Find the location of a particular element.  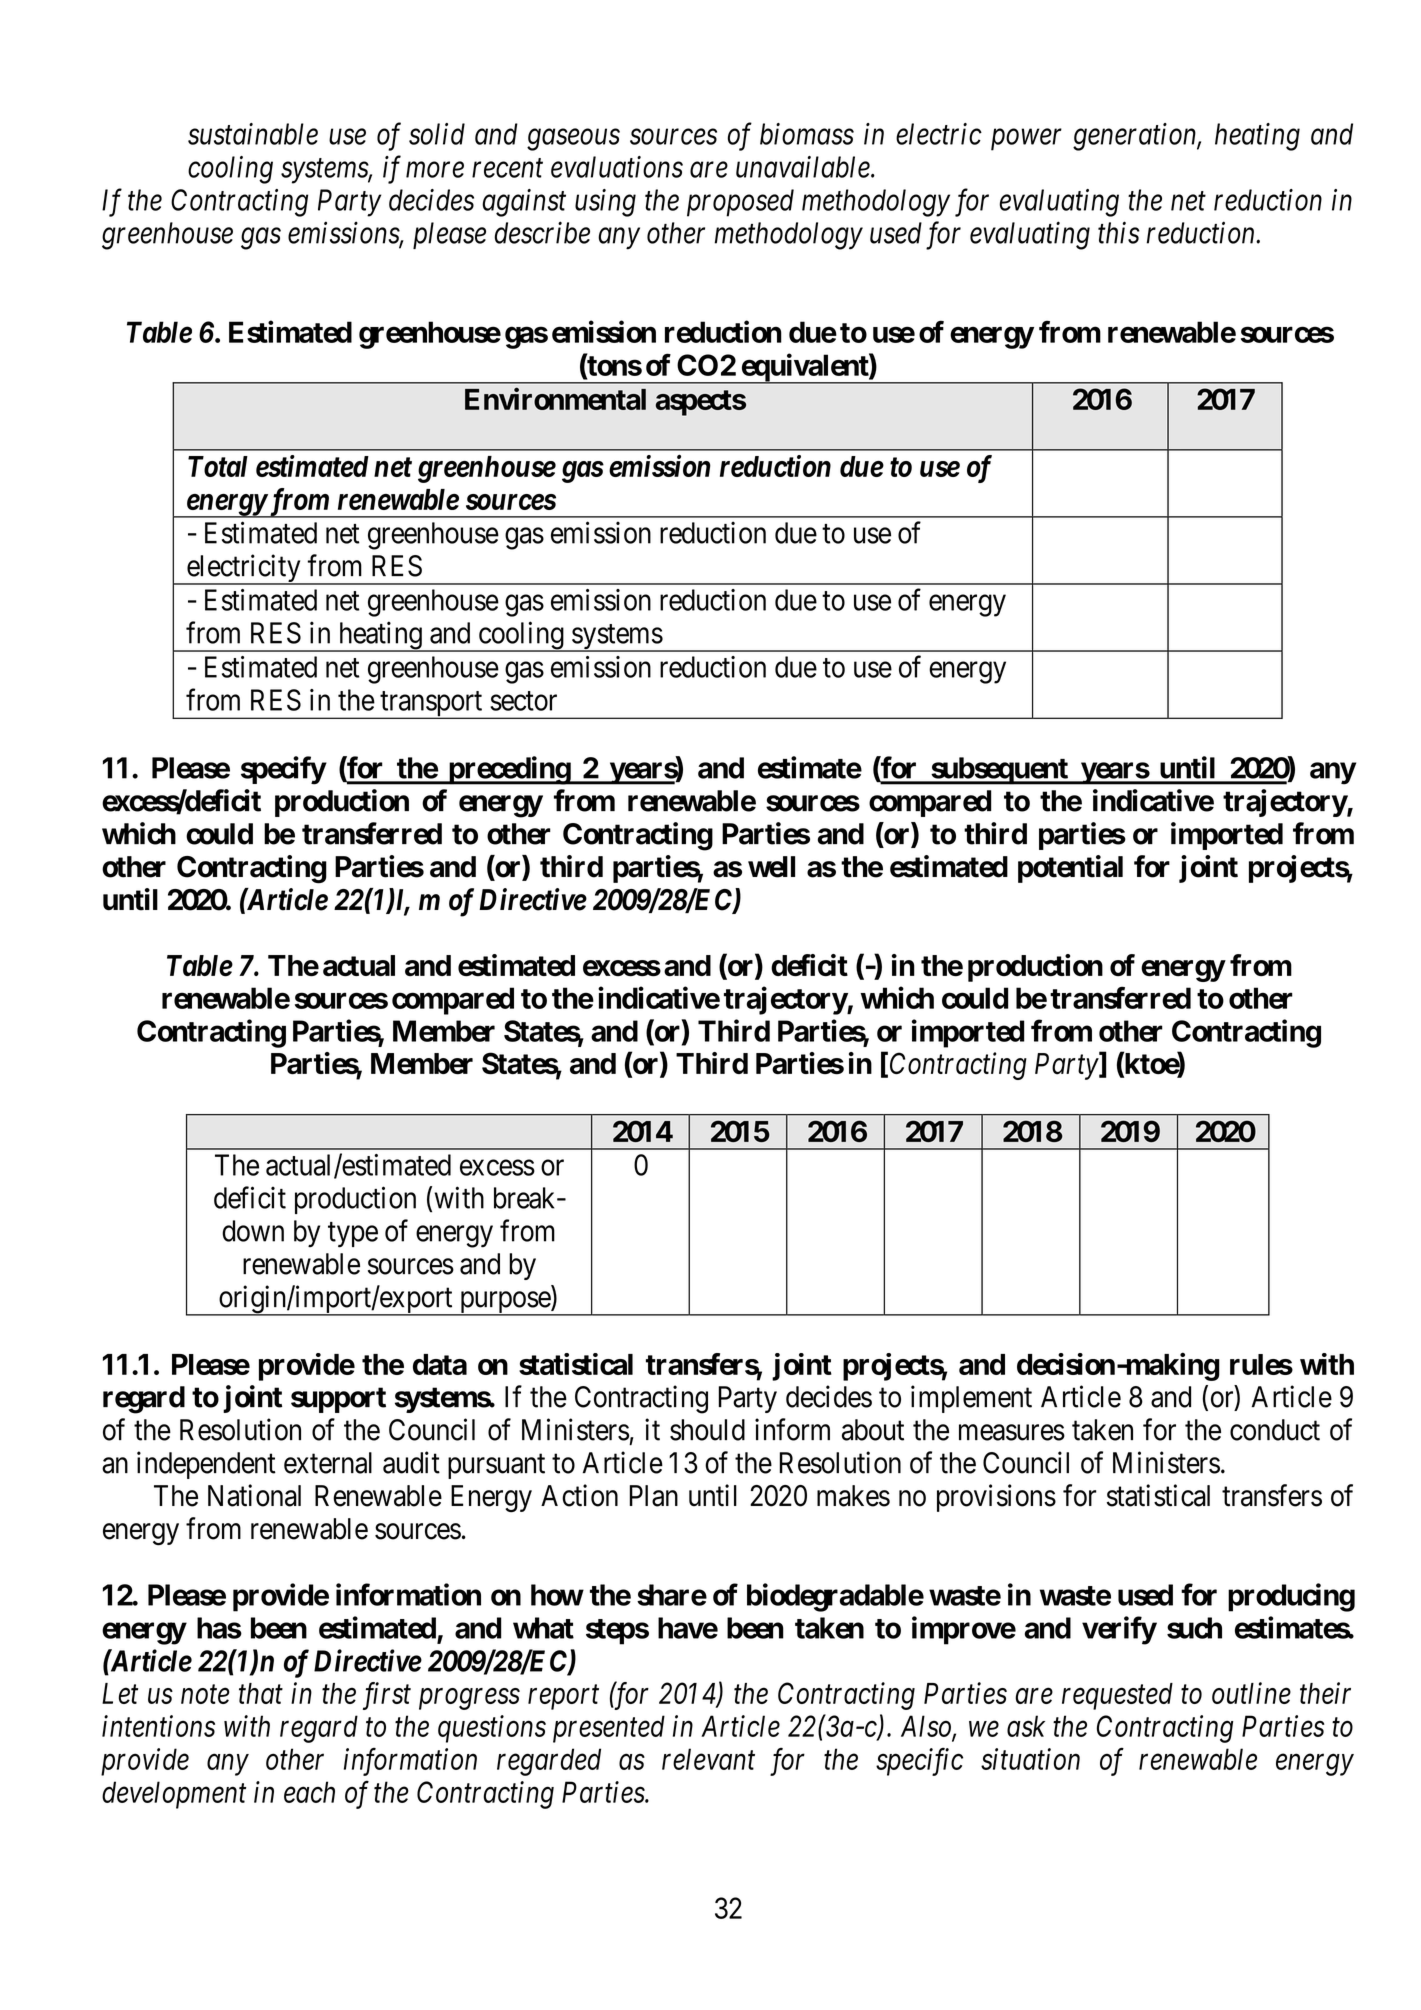

relevant is located at coordinates (708, 1759).
